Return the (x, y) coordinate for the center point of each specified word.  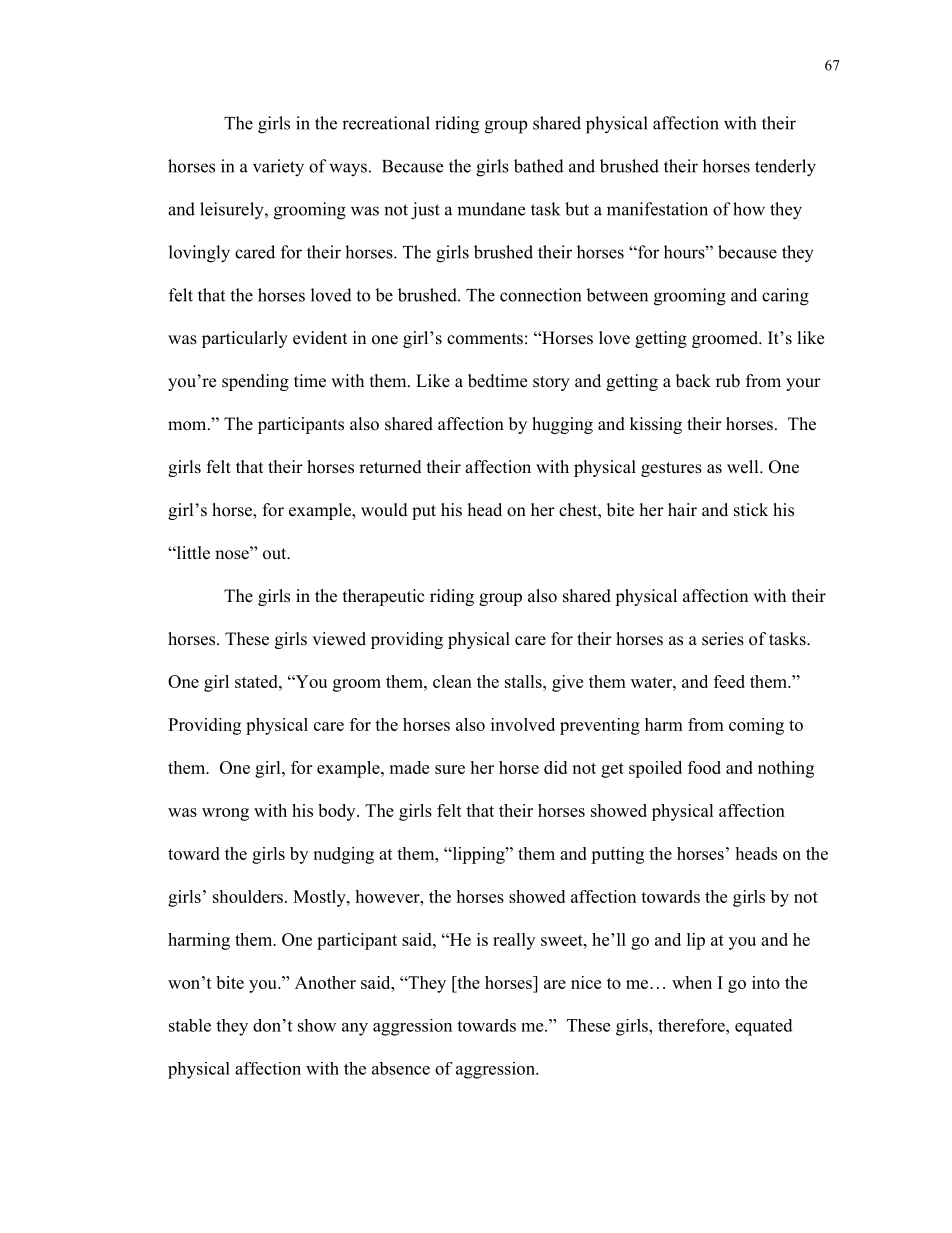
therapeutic (384, 597)
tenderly (785, 168)
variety (278, 168)
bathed (539, 166)
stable (190, 1025)
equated (764, 1027)
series (723, 639)
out (276, 554)
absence (401, 1068)
